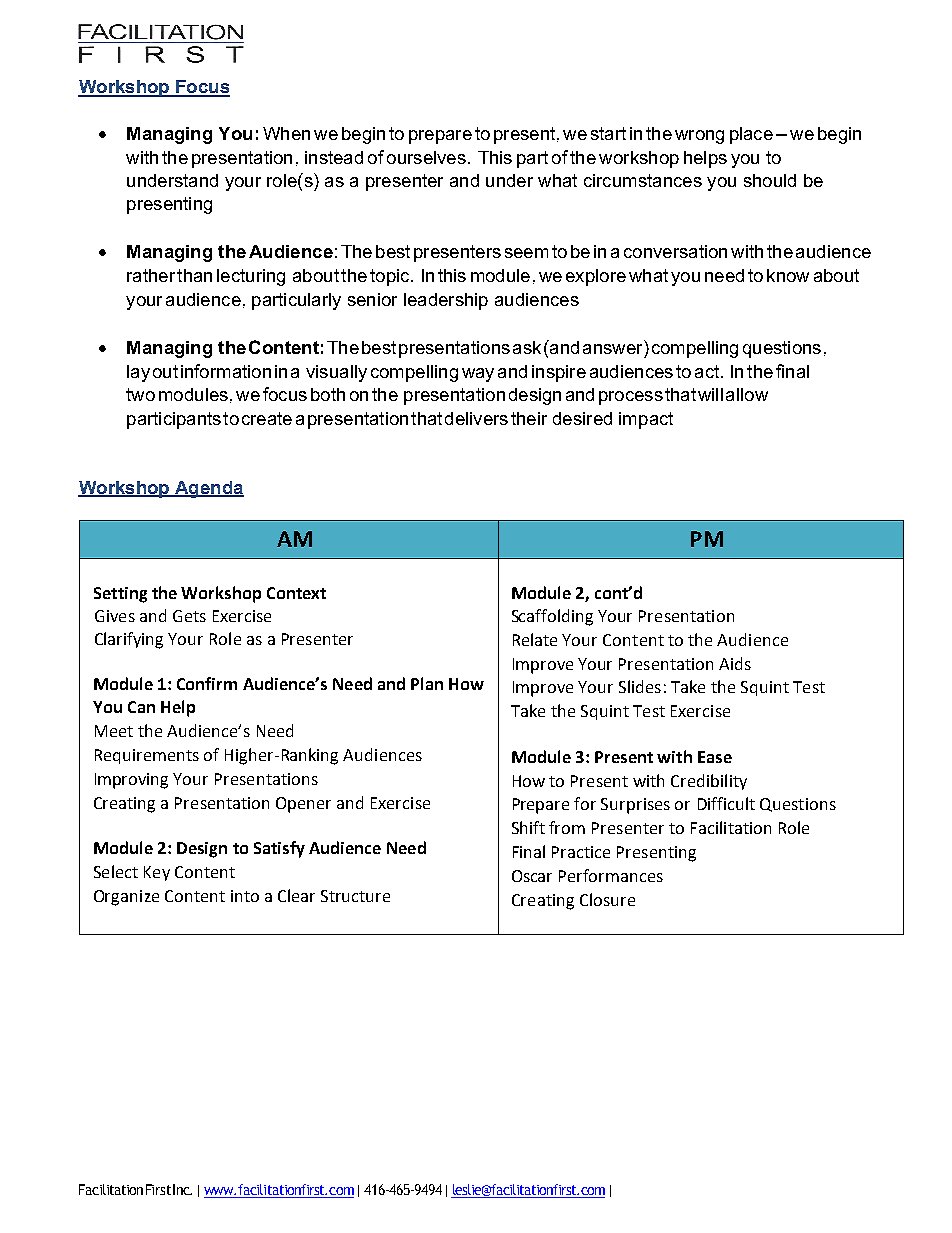 This document has width=952, height=1233. I want to click on visually, so click(336, 373).
